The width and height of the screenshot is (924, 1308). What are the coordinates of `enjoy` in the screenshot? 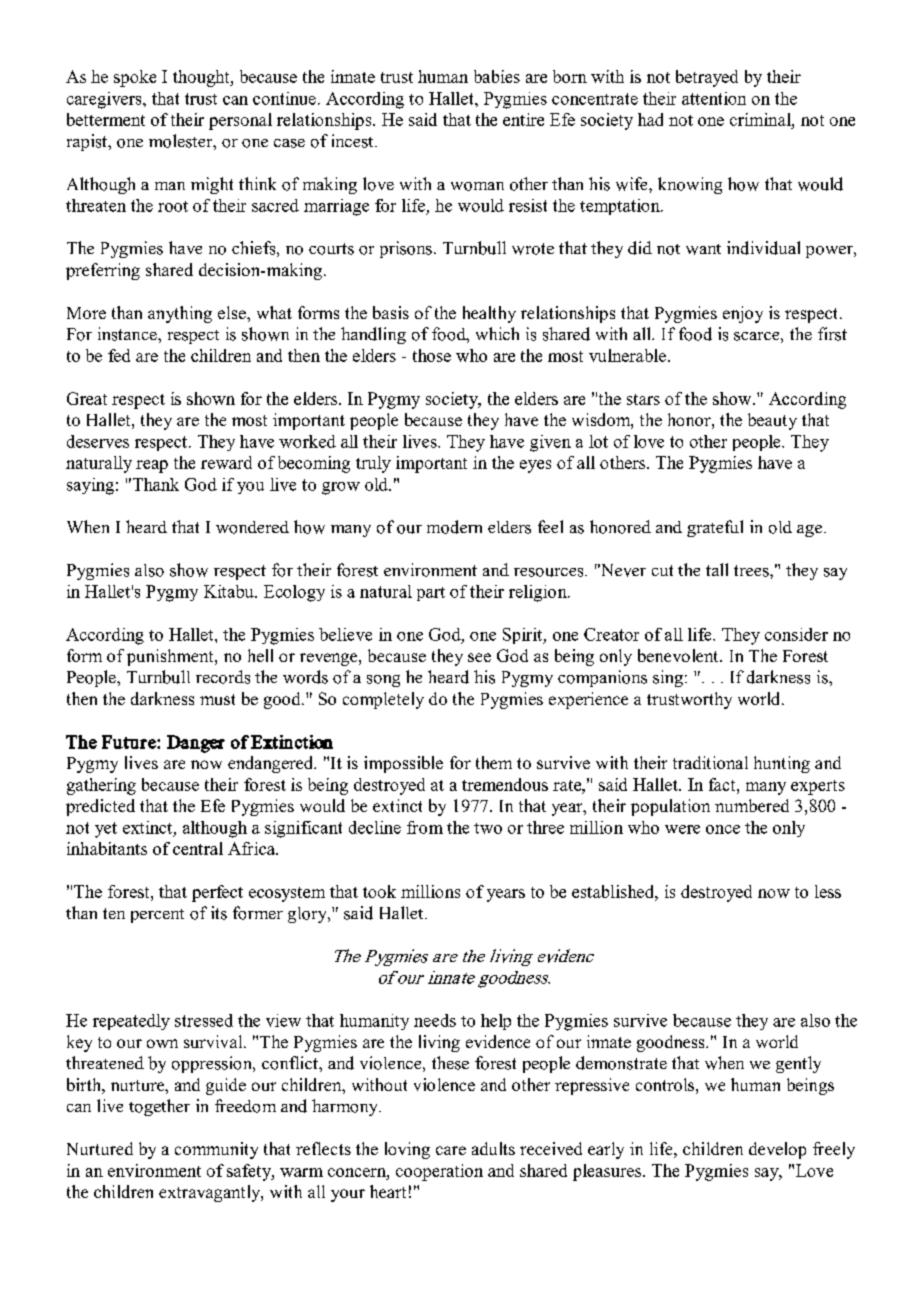 It's located at (743, 314).
